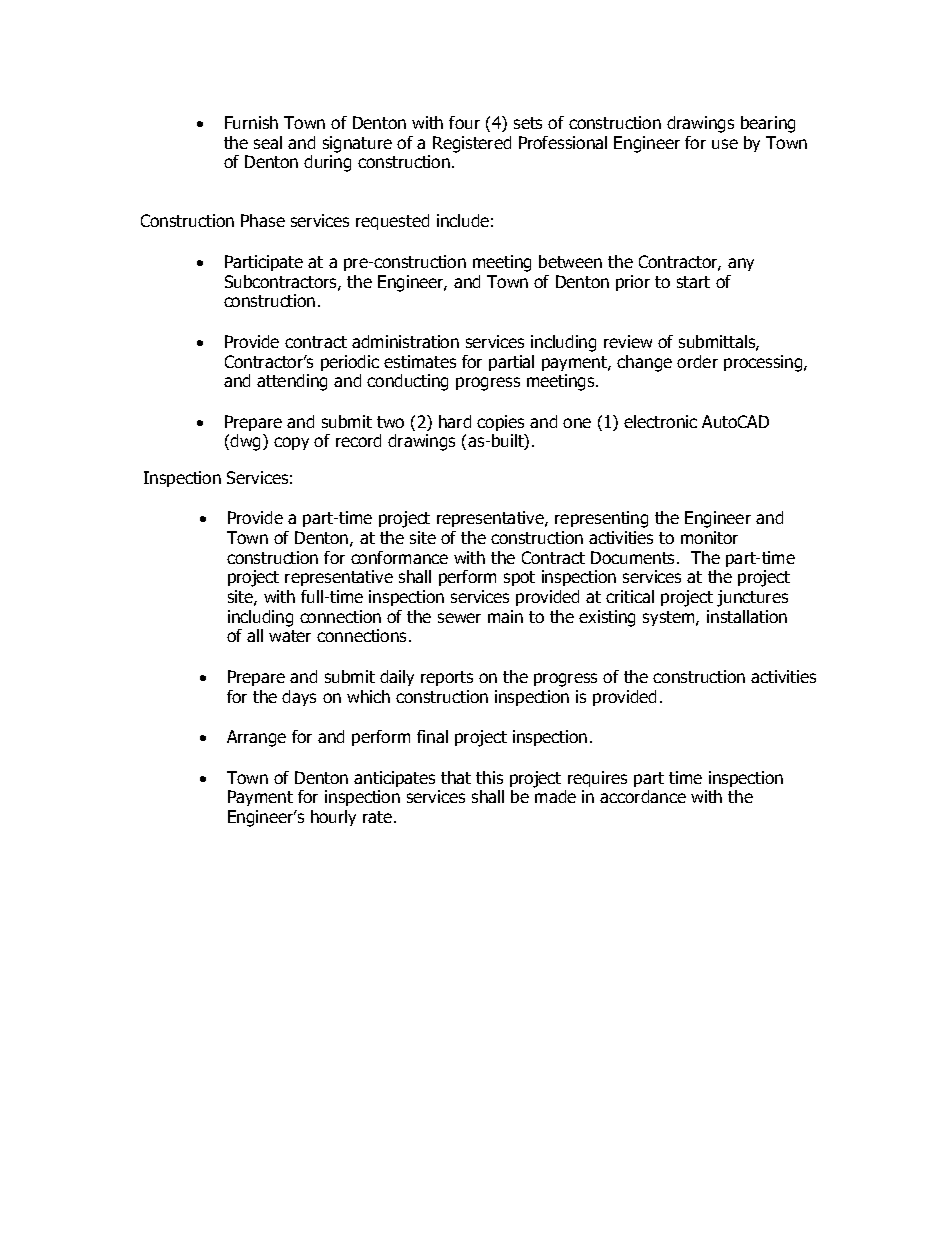 The width and height of the image is (952, 1233). Describe the element at coordinates (333, 818) in the image. I see `hourly` at that location.
